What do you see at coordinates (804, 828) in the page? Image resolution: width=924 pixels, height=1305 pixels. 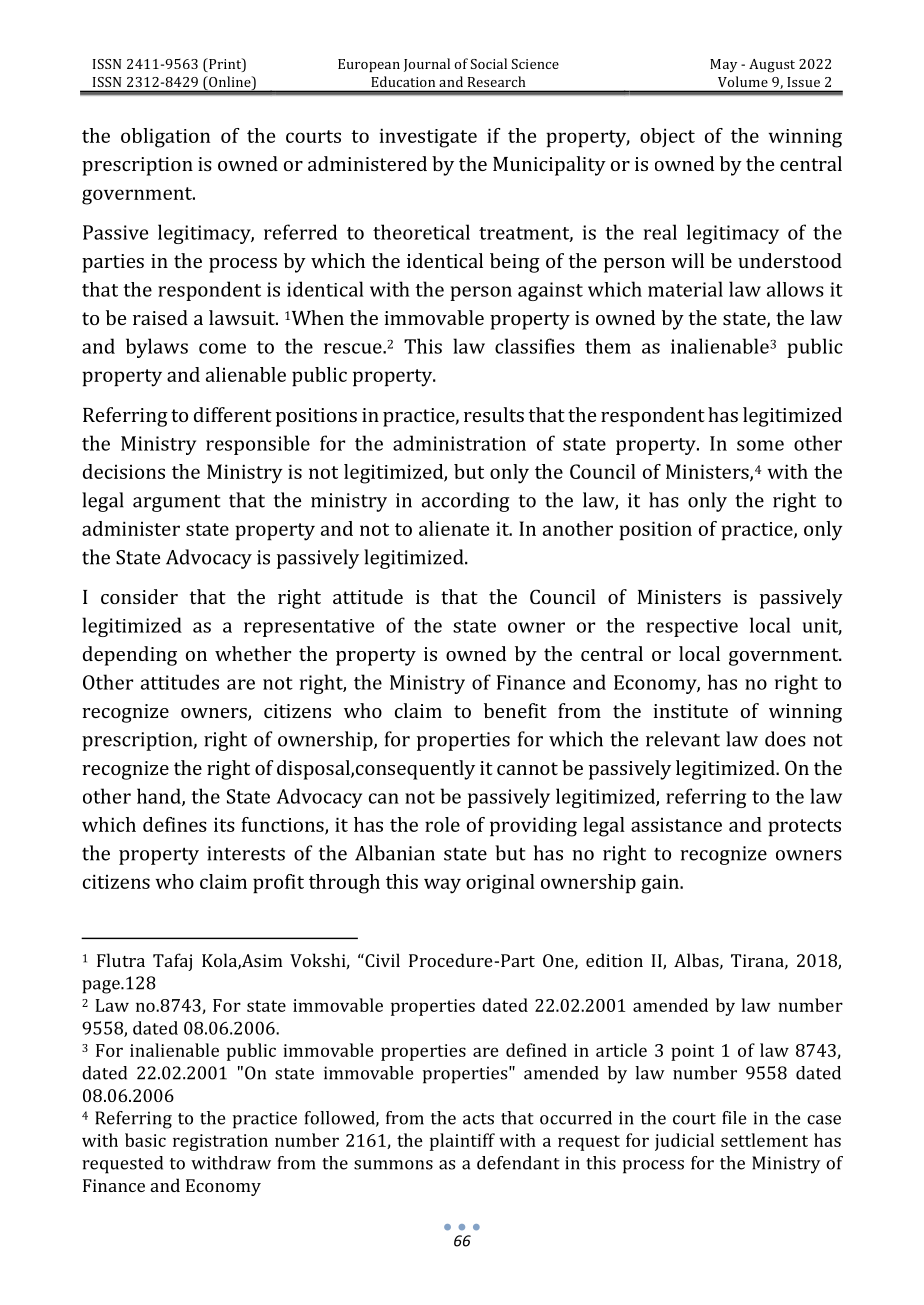 I see `protects` at bounding box center [804, 828].
